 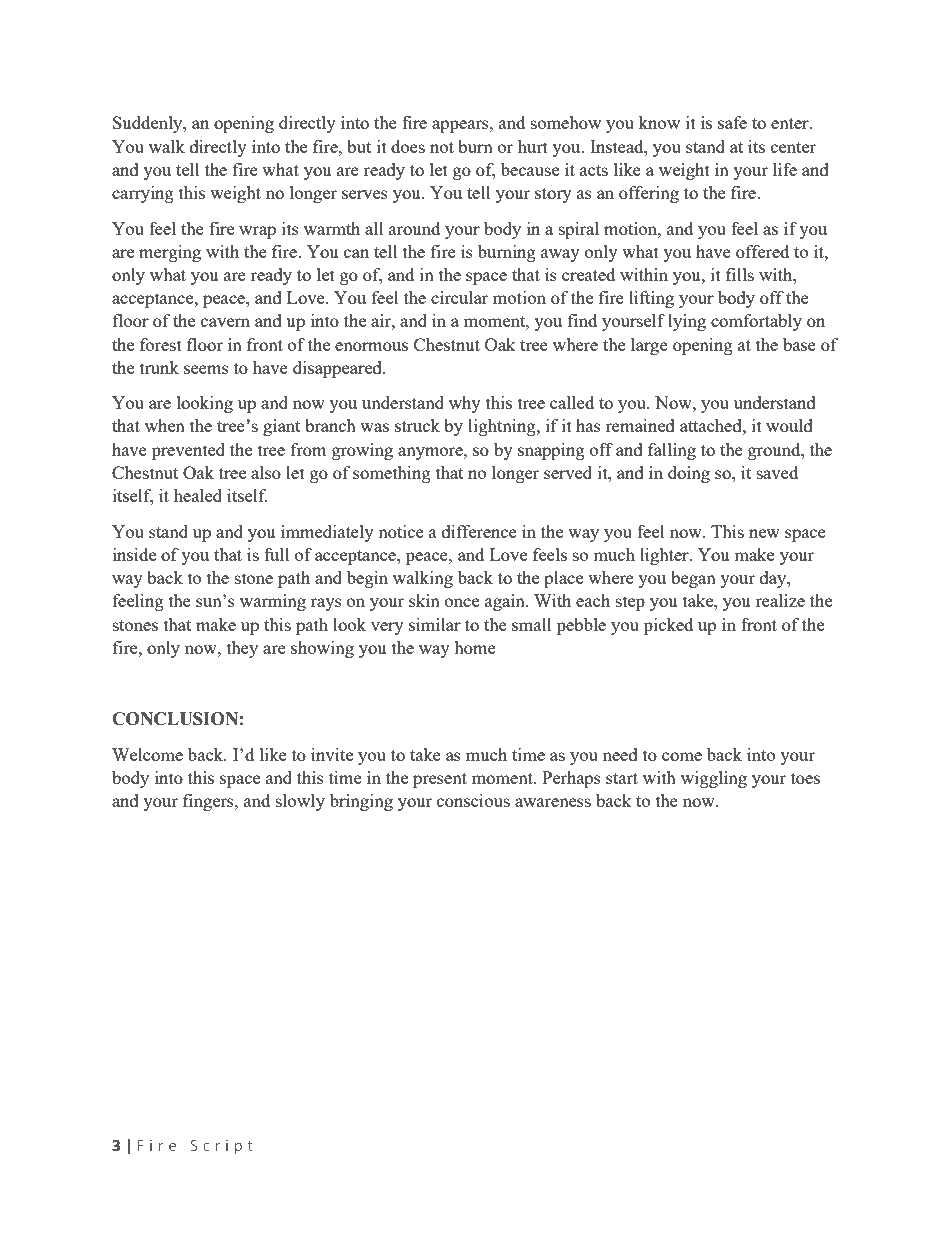 What do you see at coordinates (242, 649) in the screenshot?
I see `they` at bounding box center [242, 649].
